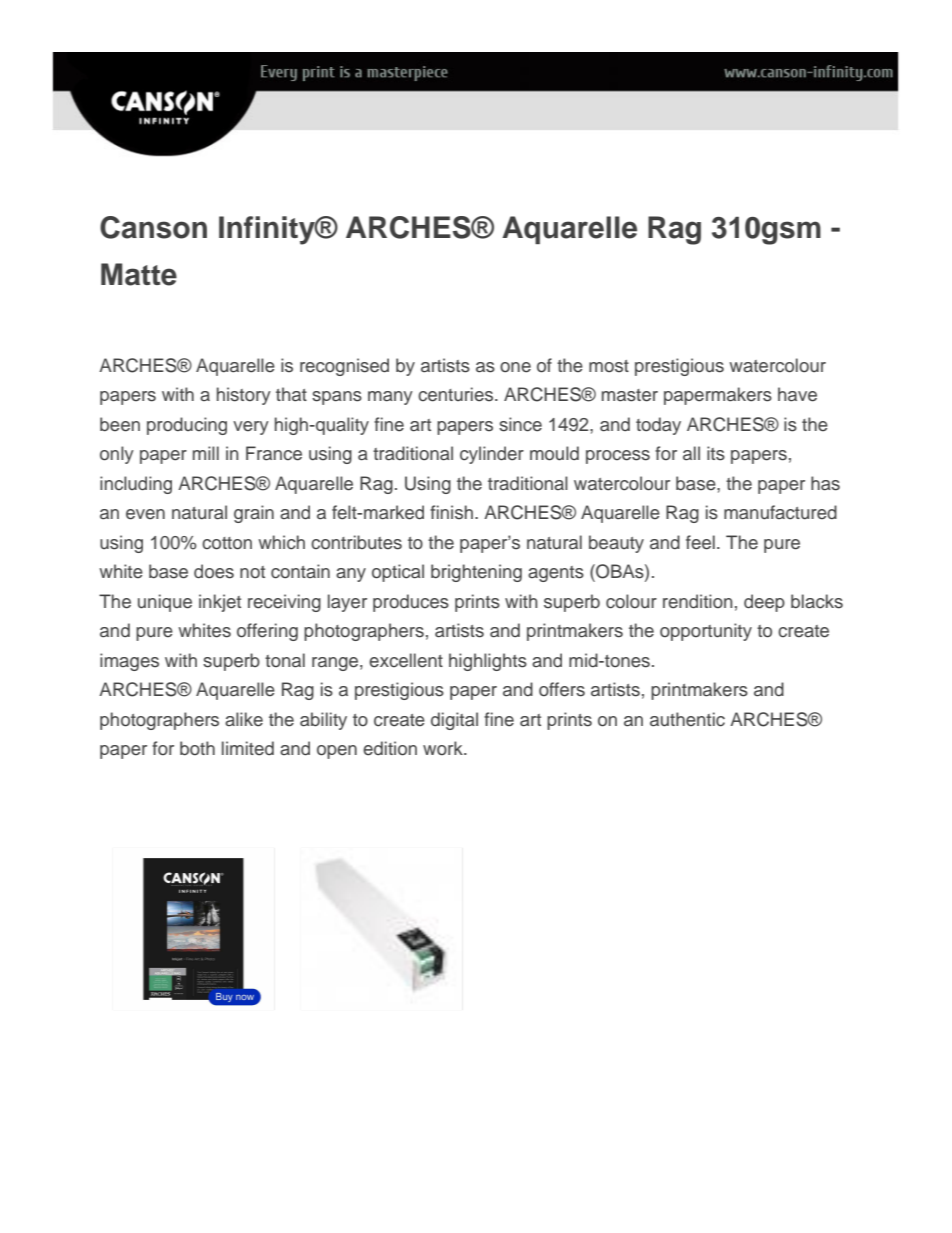  I want to click on Matte, so click(139, 274).
